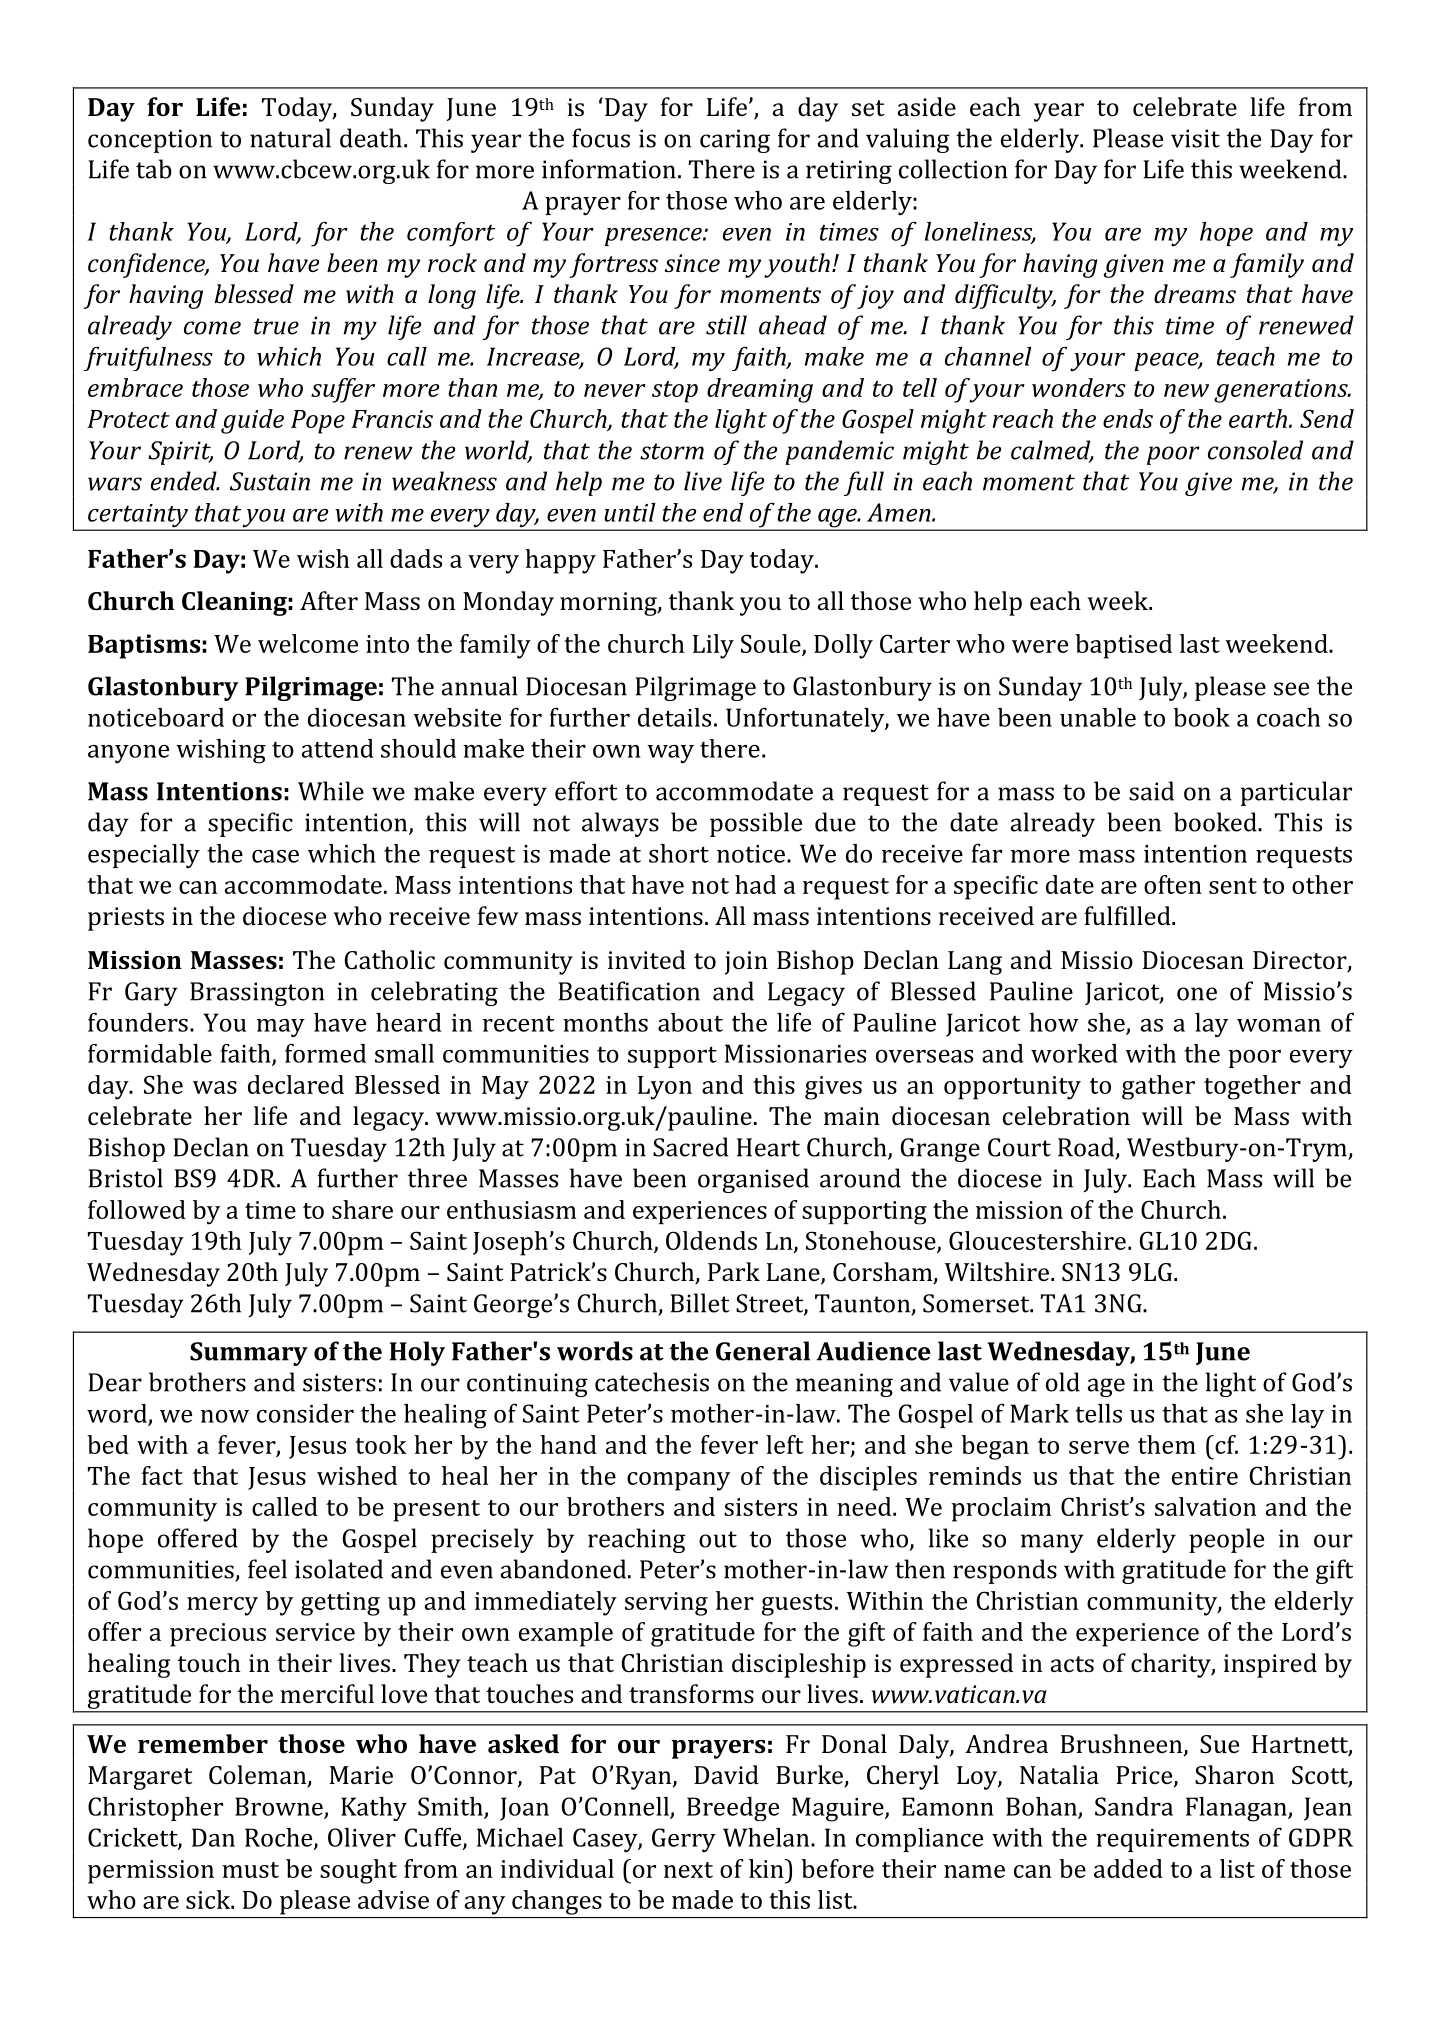 The height and width of the document is (2036, 1440). I want to click on attend, so click(338, 748).
